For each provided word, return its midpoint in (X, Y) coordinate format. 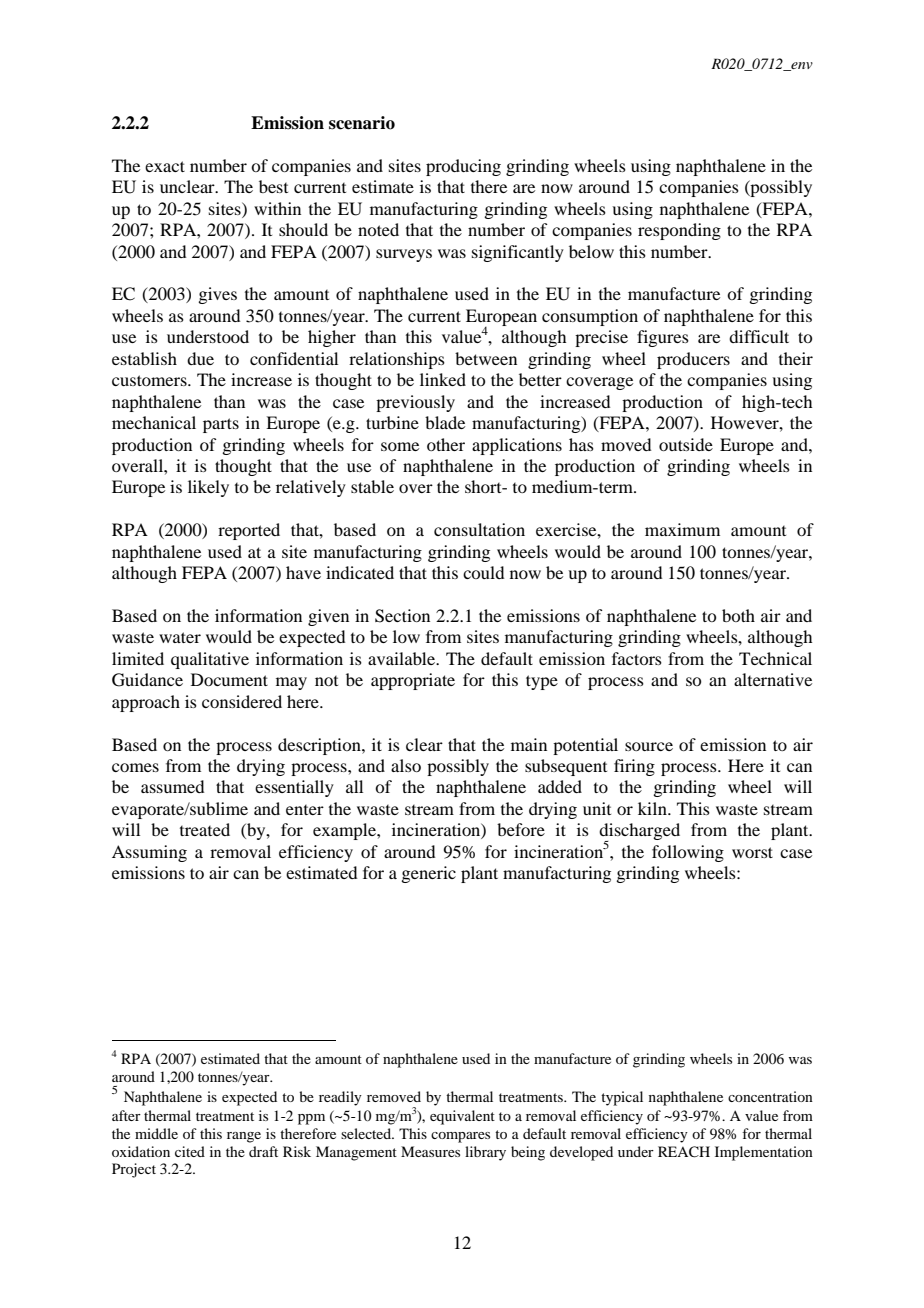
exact (165, 166)
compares (460, 1137)
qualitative (210, 660)
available (403, 658)
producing (463, 167)
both (738, 615)
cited (190, 1151)
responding (679, 231)
